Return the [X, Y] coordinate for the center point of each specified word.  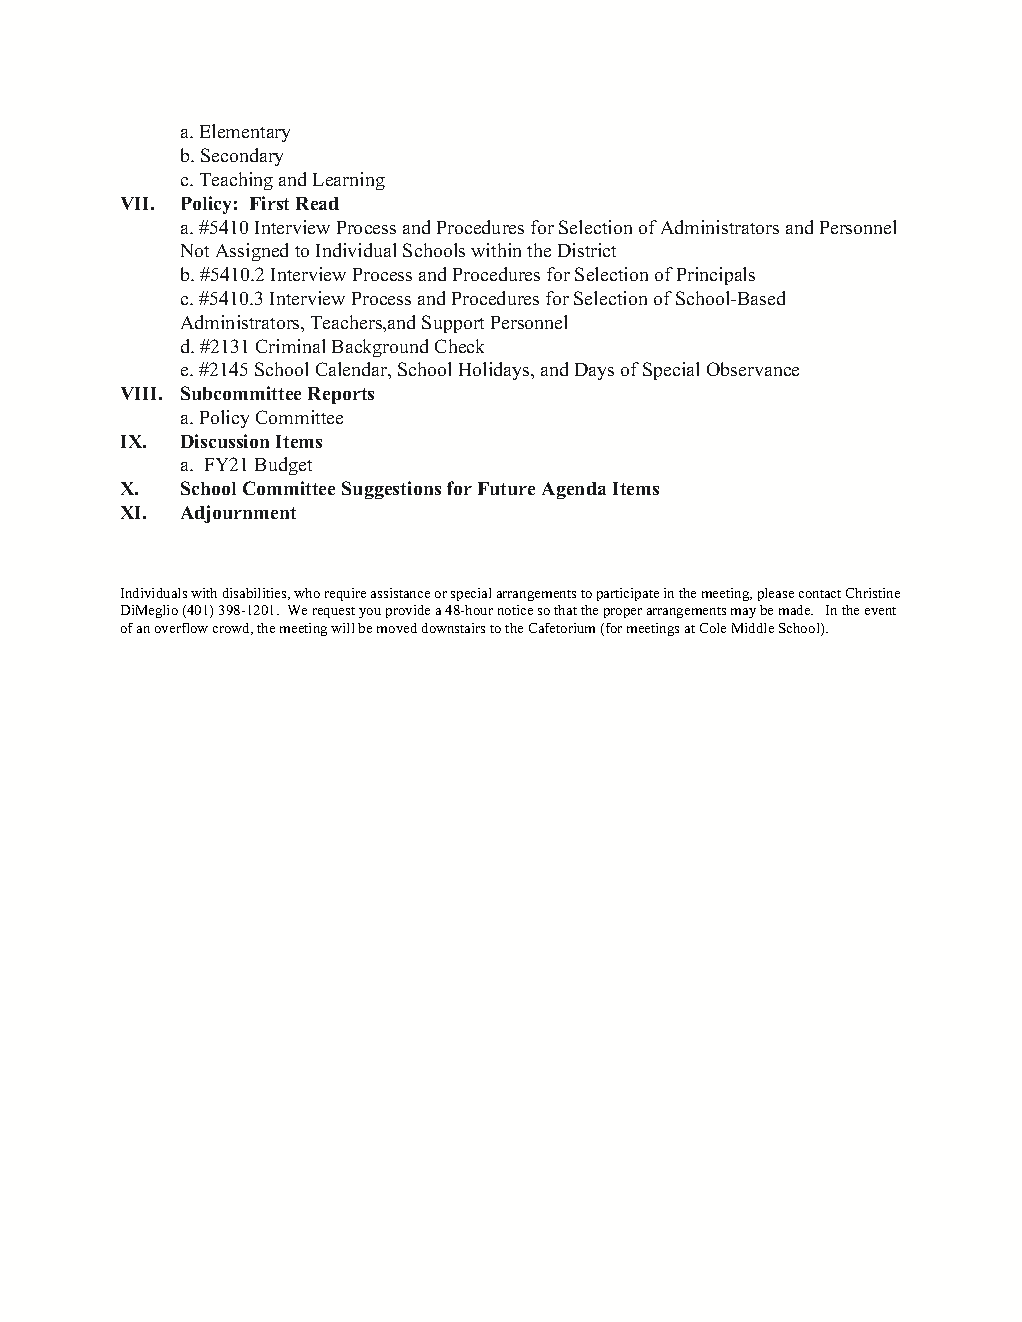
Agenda [574, 490]
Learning [349, 181]
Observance [753, 369]
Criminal [290, 346]
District [587, 250]
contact [820, 594]
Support [453, 324]
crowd [232, 629]
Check [459, 346]
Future [506, 488]
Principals [716, 276]
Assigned [252, 252]
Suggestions [391, 490]
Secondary [242, 157]
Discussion [225, 441]
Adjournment [238, 514]
